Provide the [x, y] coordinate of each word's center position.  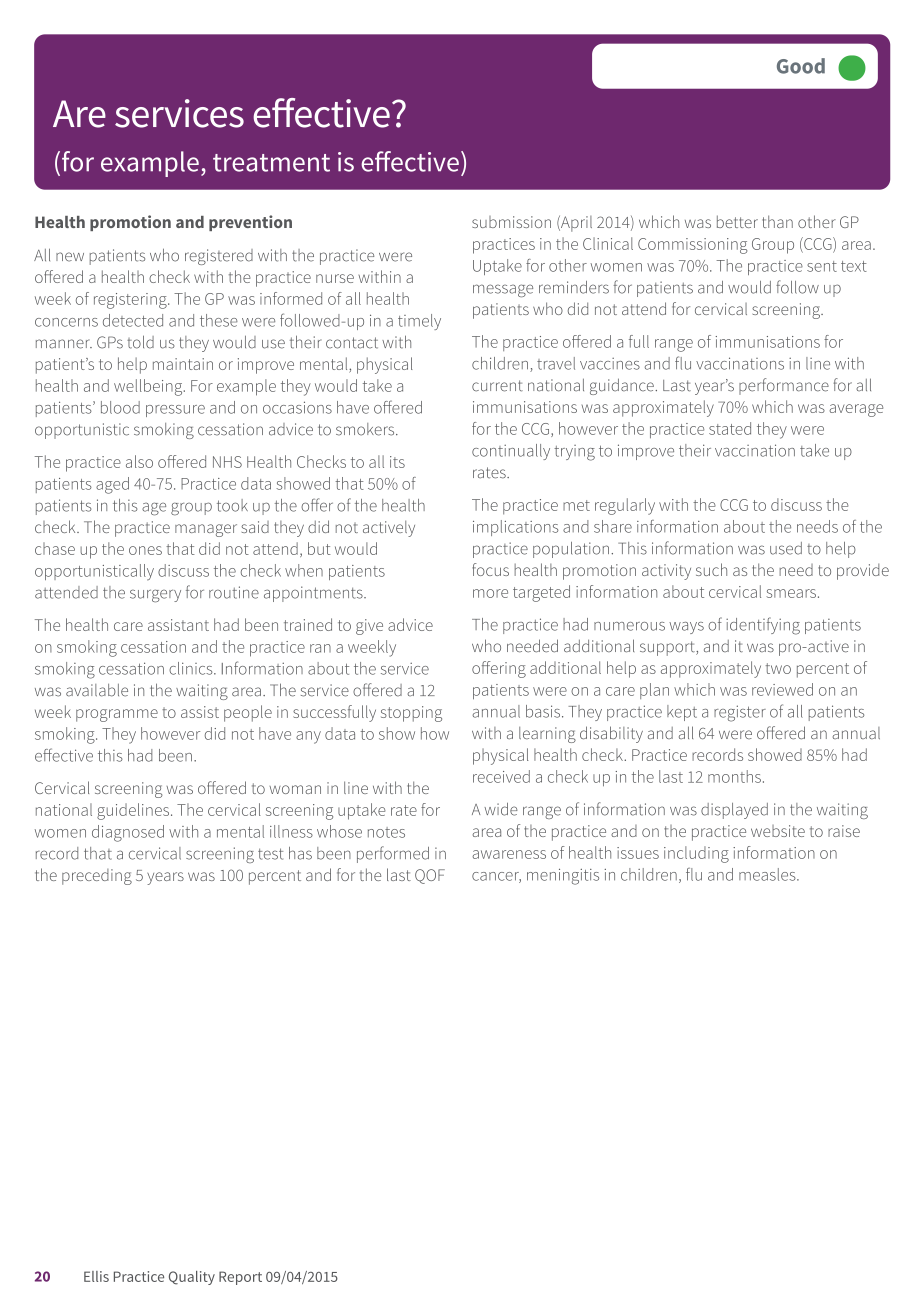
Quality [192, 1278]
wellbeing [149, 387]
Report [240, 1278]
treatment [271, 163]
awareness [509, 854]
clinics [192, 668]
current [497, 386]
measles [768, 874]
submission [511, 222]
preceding [97, 877]
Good [801, 66]
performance [784, 386]
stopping [411, 714]
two [778, 668]
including [696, 854]
